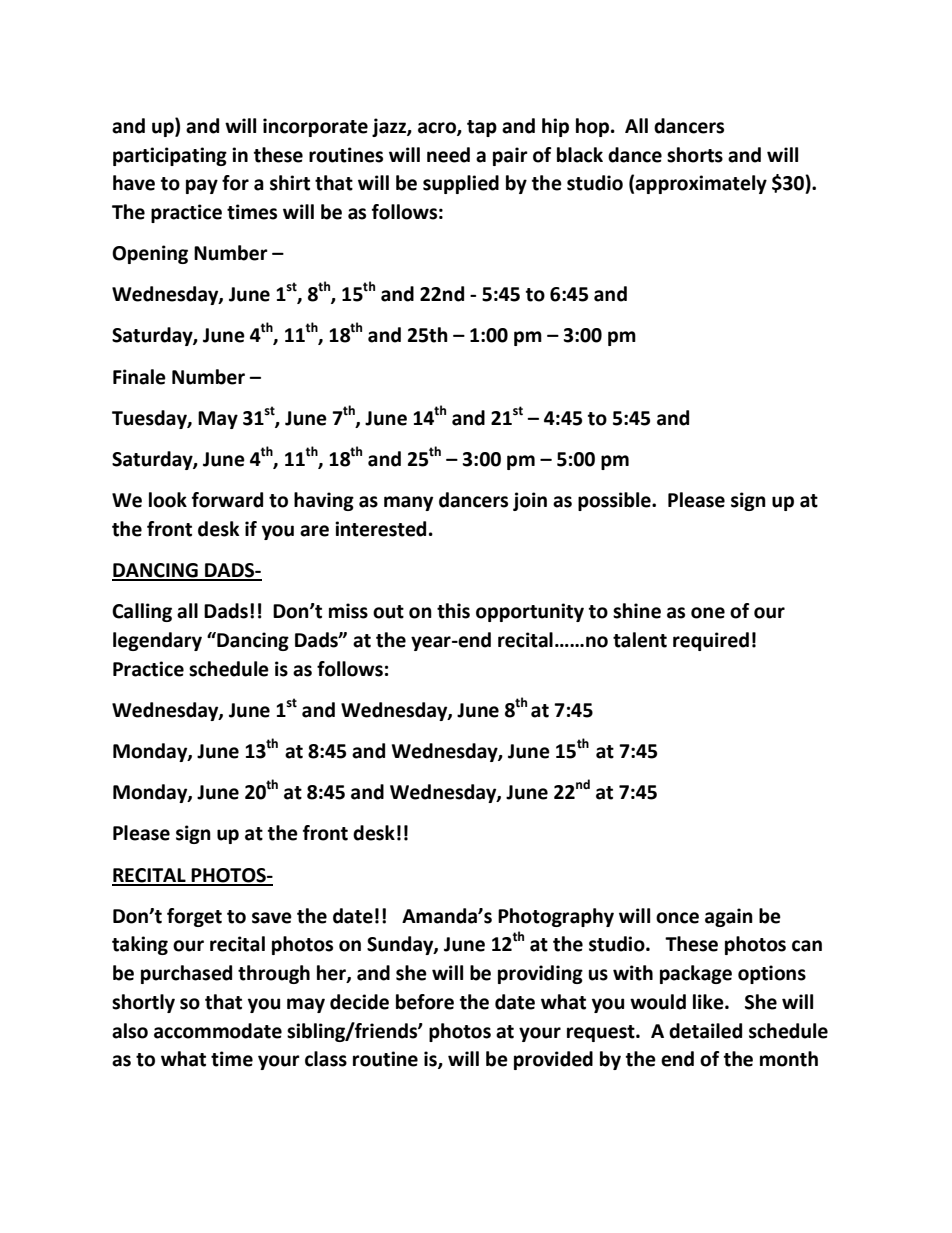 This page has width=952, height=1233. Describe the element at coordinates (448, 155) in the page. I see `need` at that location.
